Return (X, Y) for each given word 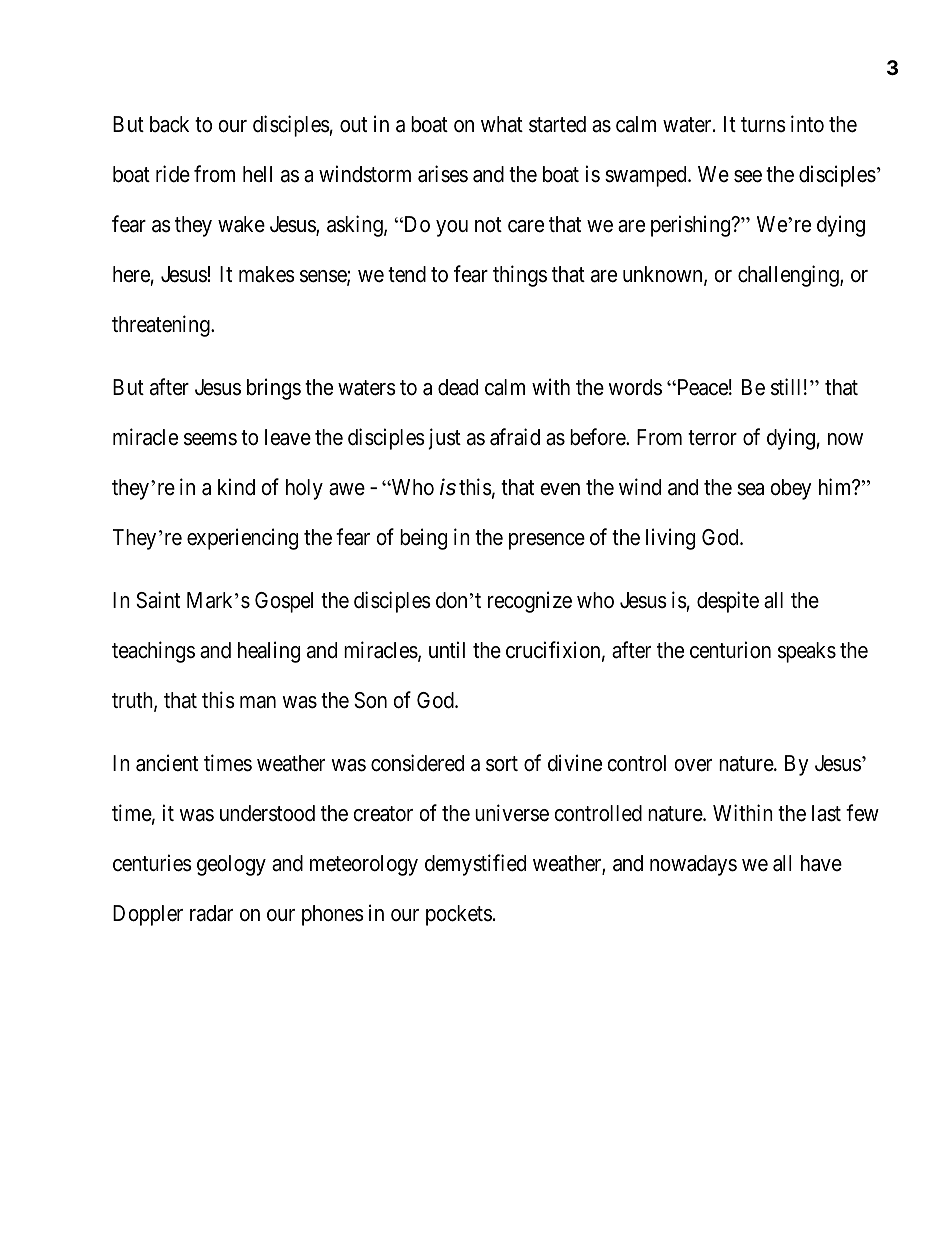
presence (547, 541)
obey (791, 489)
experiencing (242, 539)
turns (763, 125)
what (502, 124)
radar (211, 913)
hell (257, 174)
